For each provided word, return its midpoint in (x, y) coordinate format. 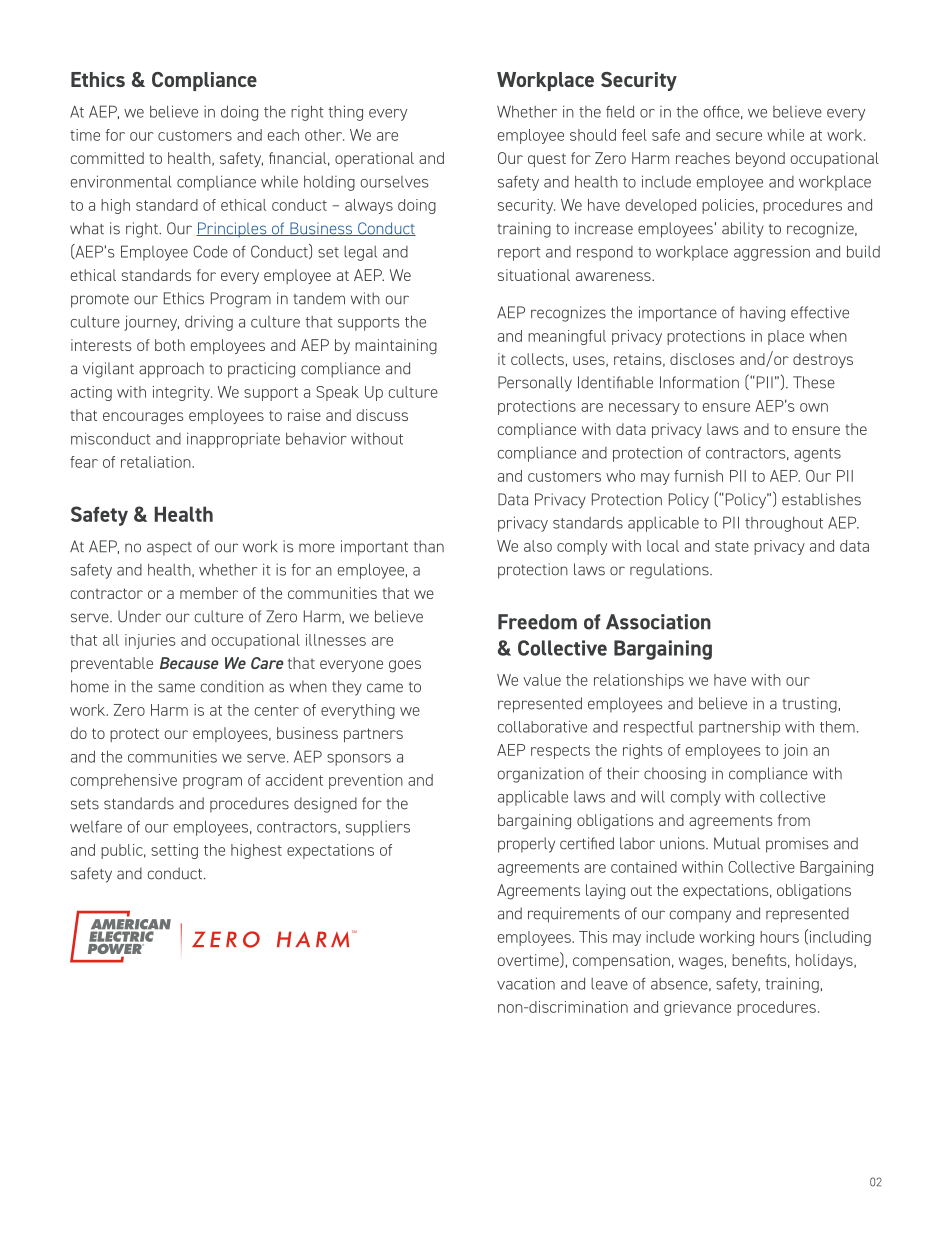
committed (107, 158)
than (429, 546)
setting (174, 851)
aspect (169, 549)
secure (739, 136)
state (732, 546)
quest (547, 160)
